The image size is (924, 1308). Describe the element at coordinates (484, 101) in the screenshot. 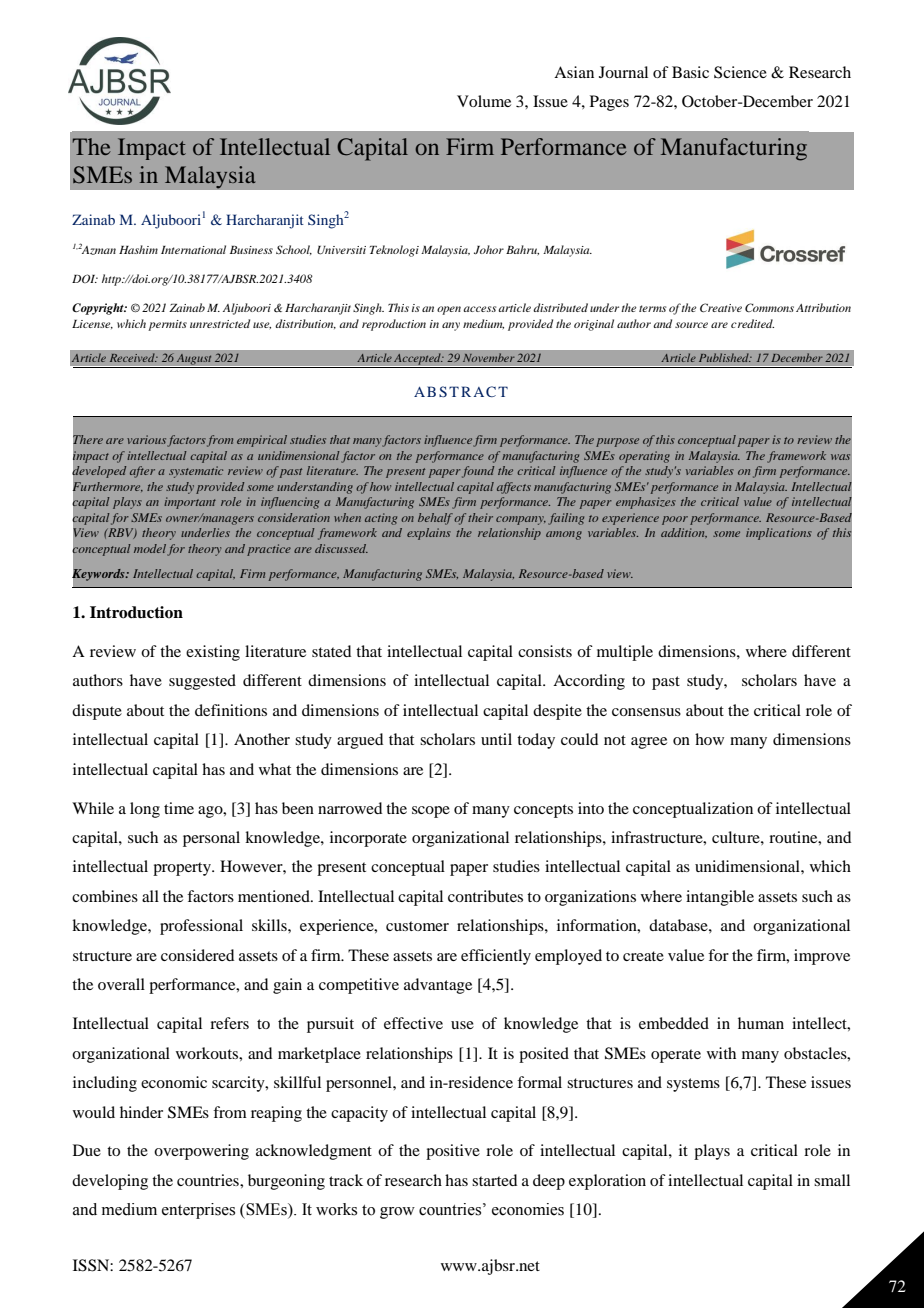

I see `Volume` at that location.
